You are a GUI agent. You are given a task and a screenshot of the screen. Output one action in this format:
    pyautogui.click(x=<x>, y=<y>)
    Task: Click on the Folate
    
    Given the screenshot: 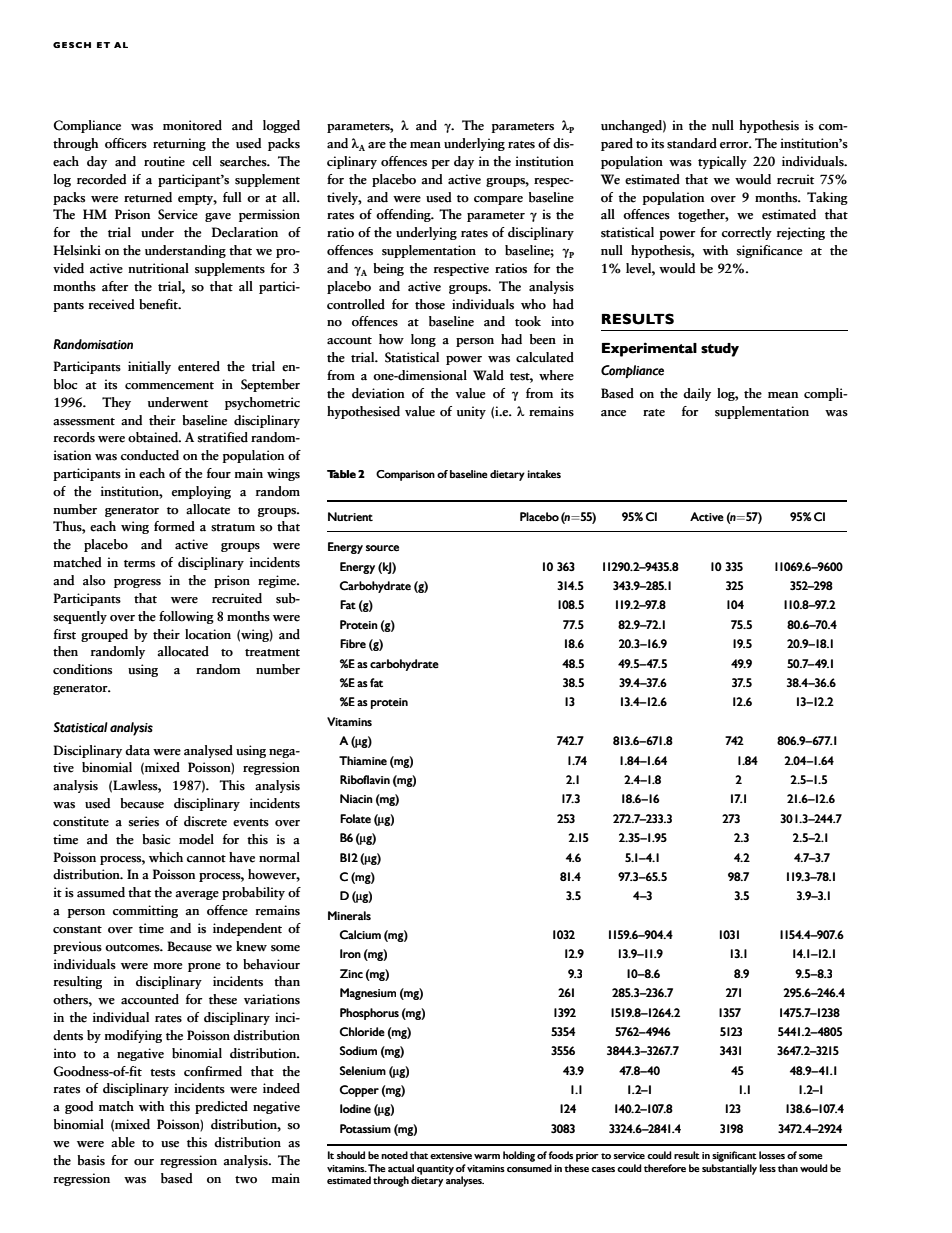 What is the action you would take?
    pyautogui.click(x=355, y=818)
